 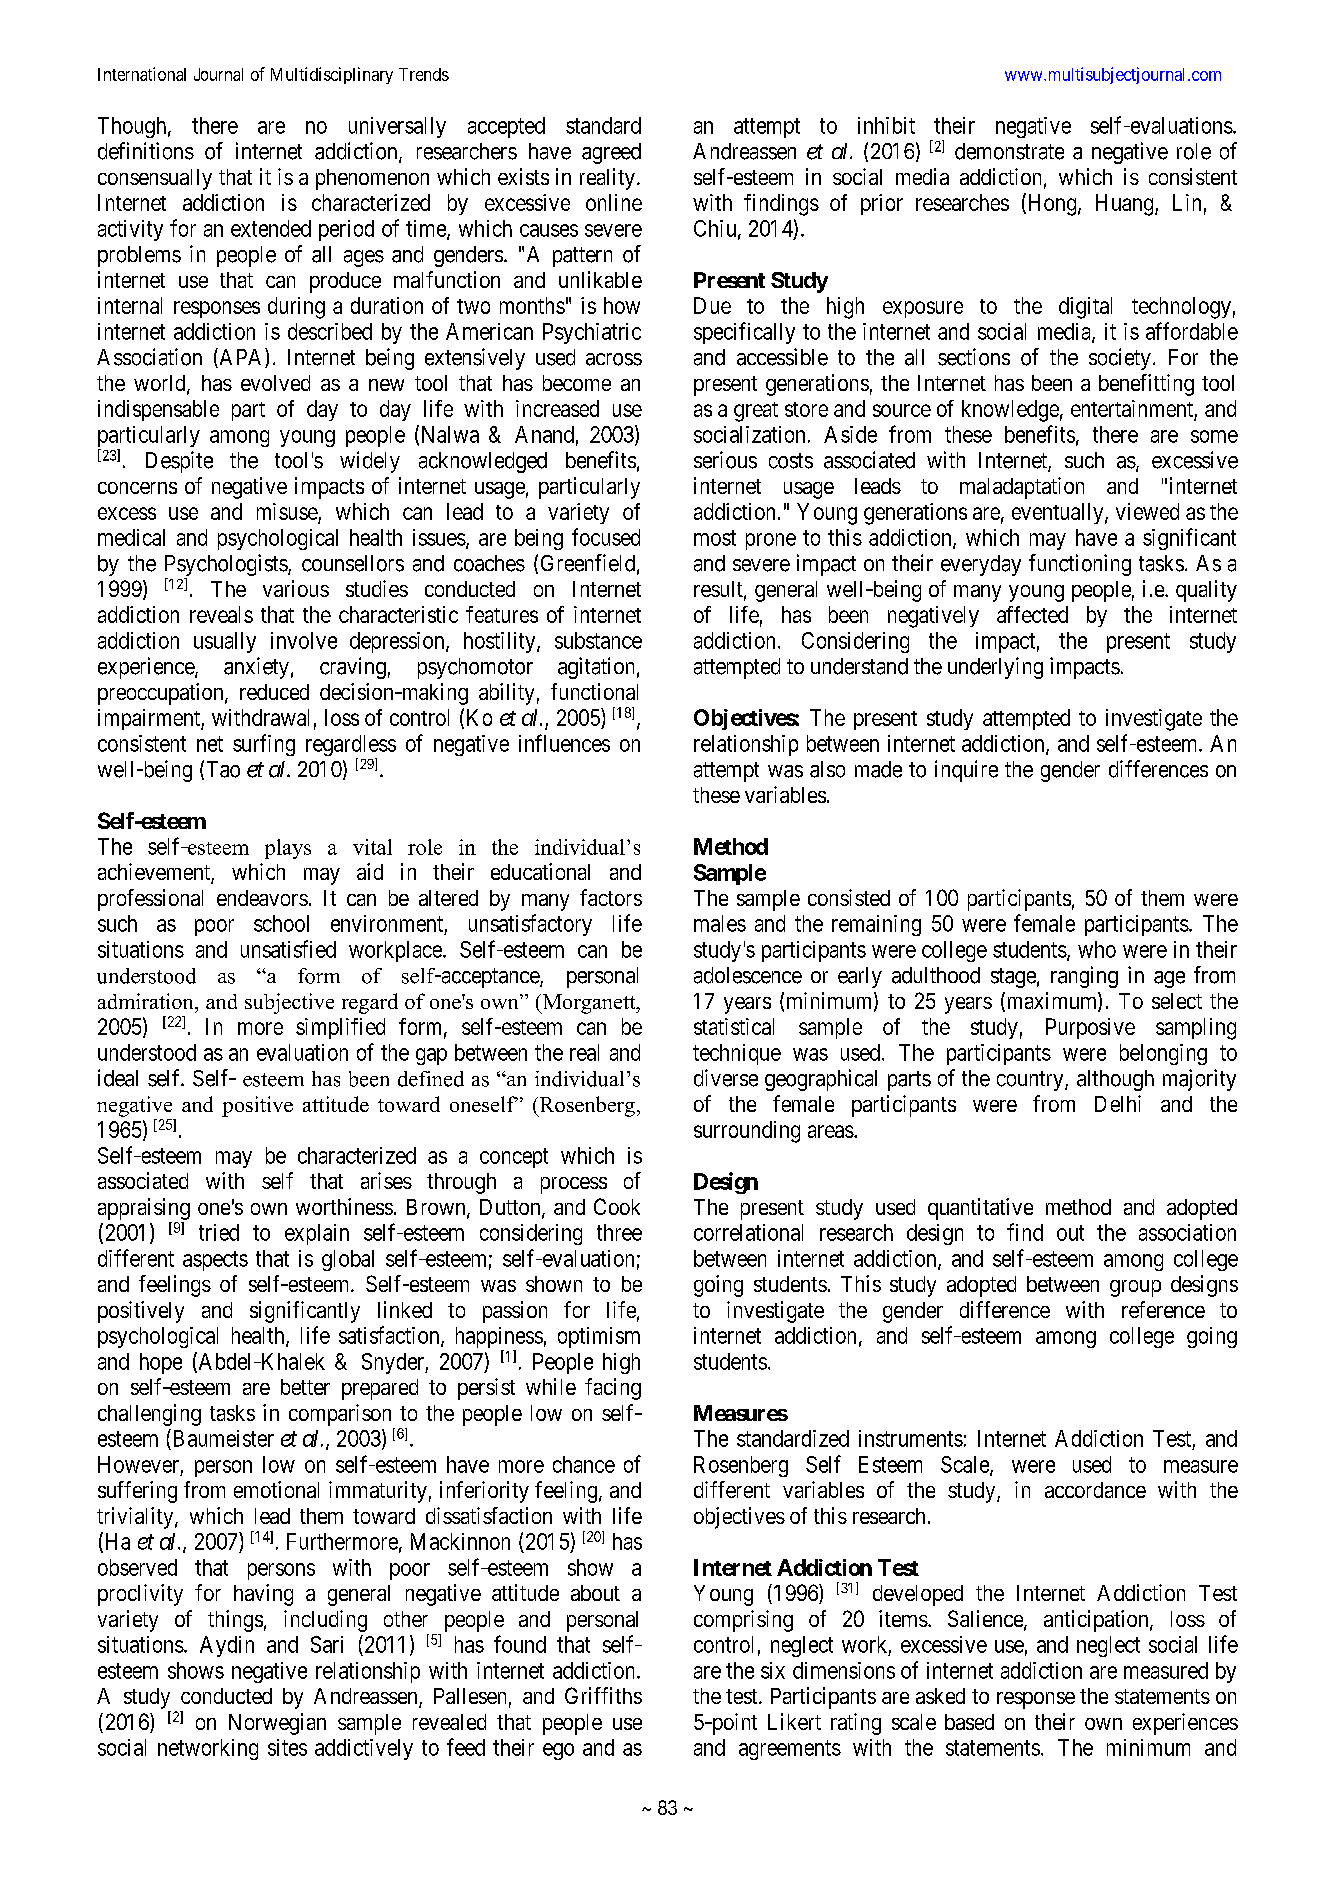 What do you see at coordinates (603, 1695) in the image?
I see `Griffiths` at bounding box center [603, 1695].
